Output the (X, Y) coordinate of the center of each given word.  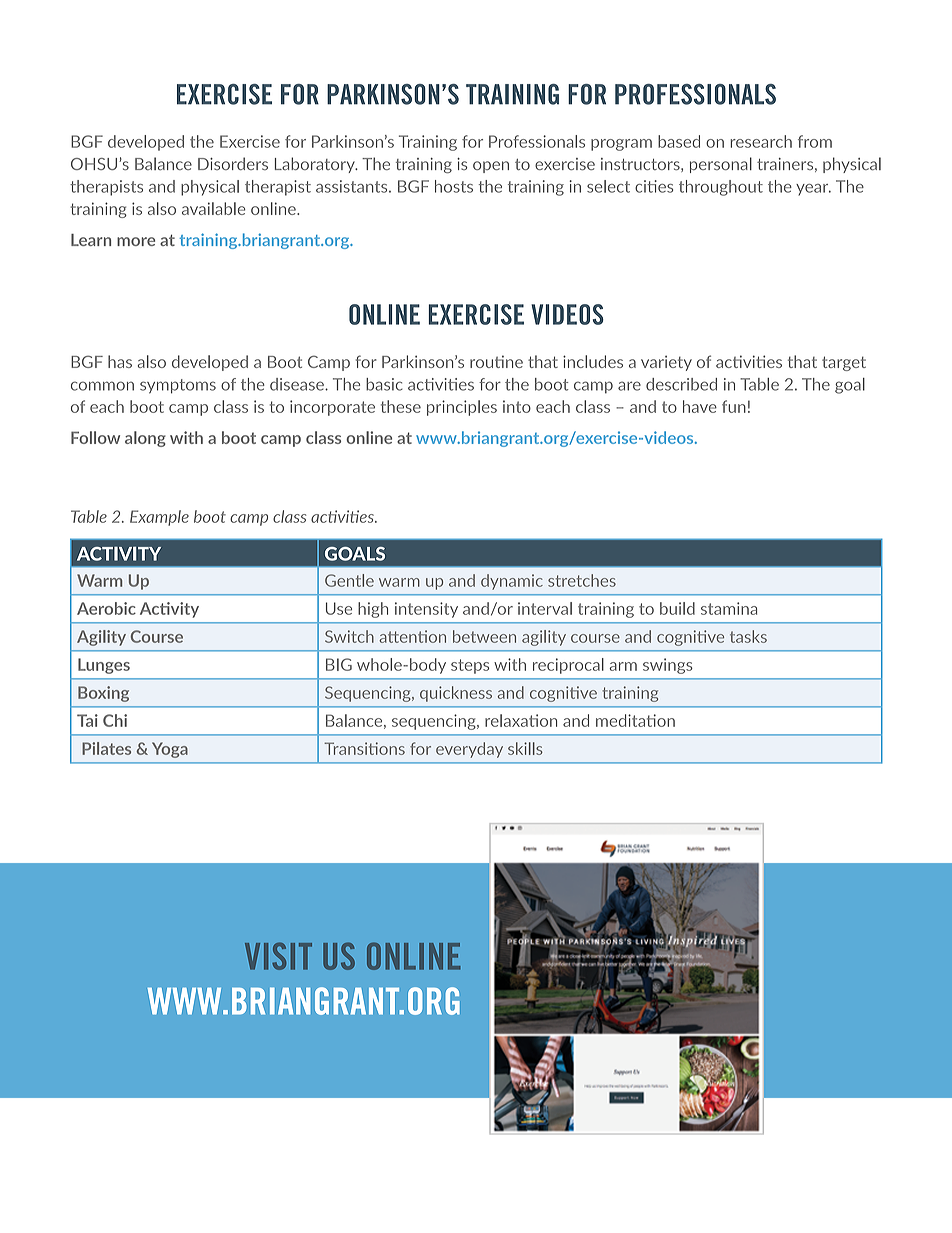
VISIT (278, 956)
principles (462, 408)
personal (721, 165)
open (491, 167)
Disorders (233, 163)
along (145, 439)
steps (470, 666)
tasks (748, 636)
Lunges (104, 666)
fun (734, 406)
